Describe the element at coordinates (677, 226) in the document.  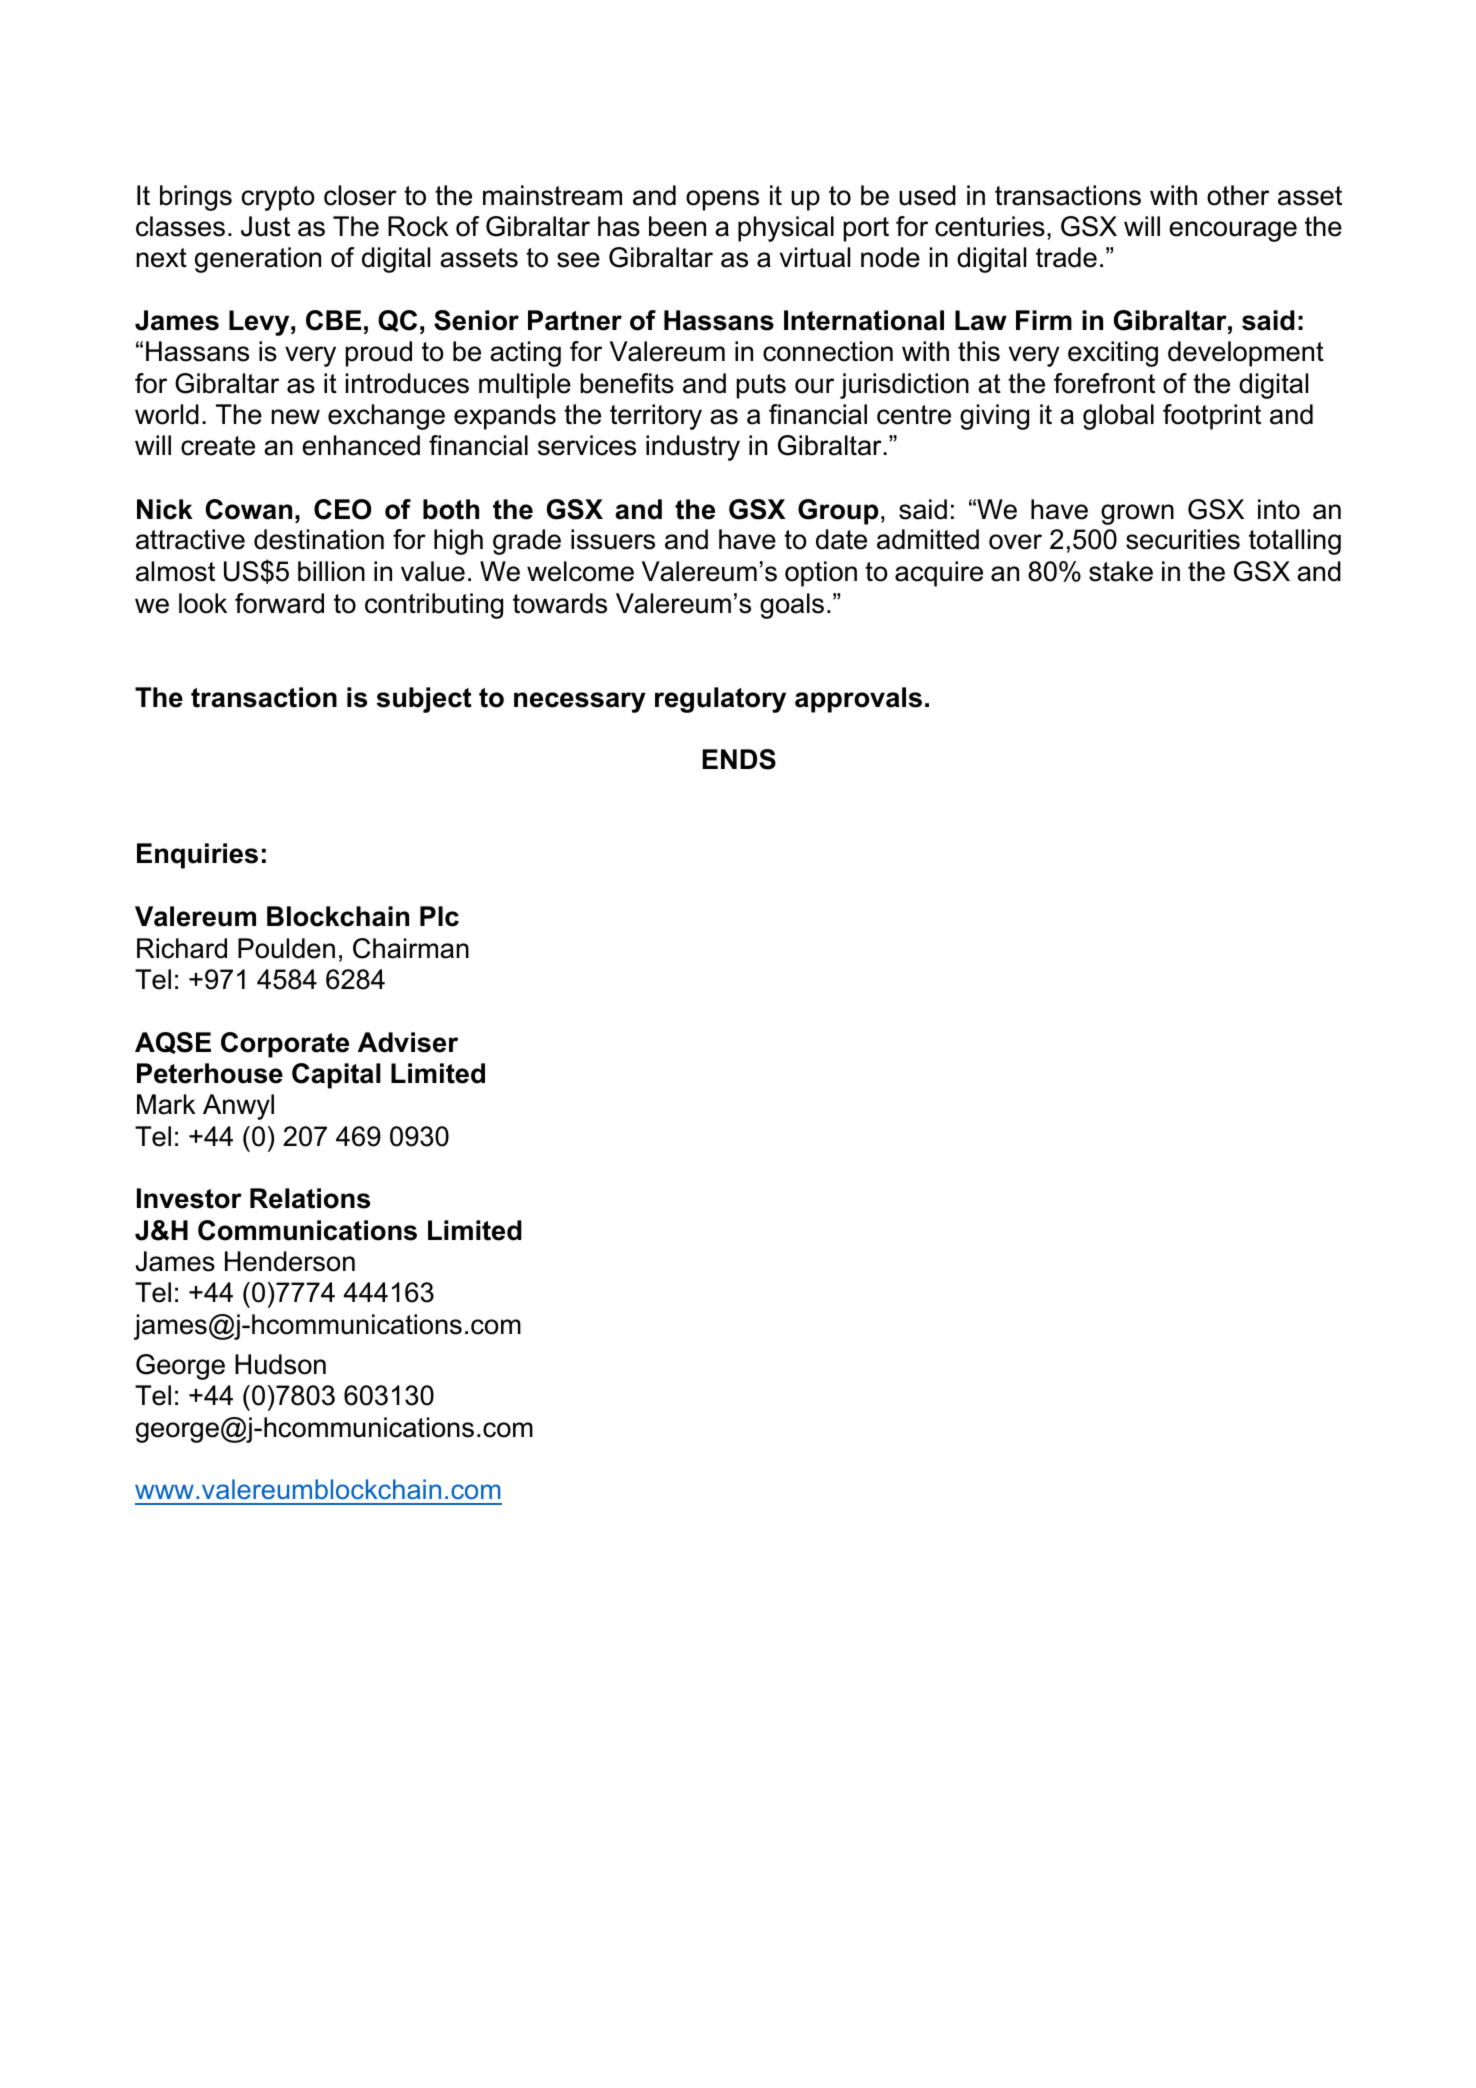
I see `been` at that location.
